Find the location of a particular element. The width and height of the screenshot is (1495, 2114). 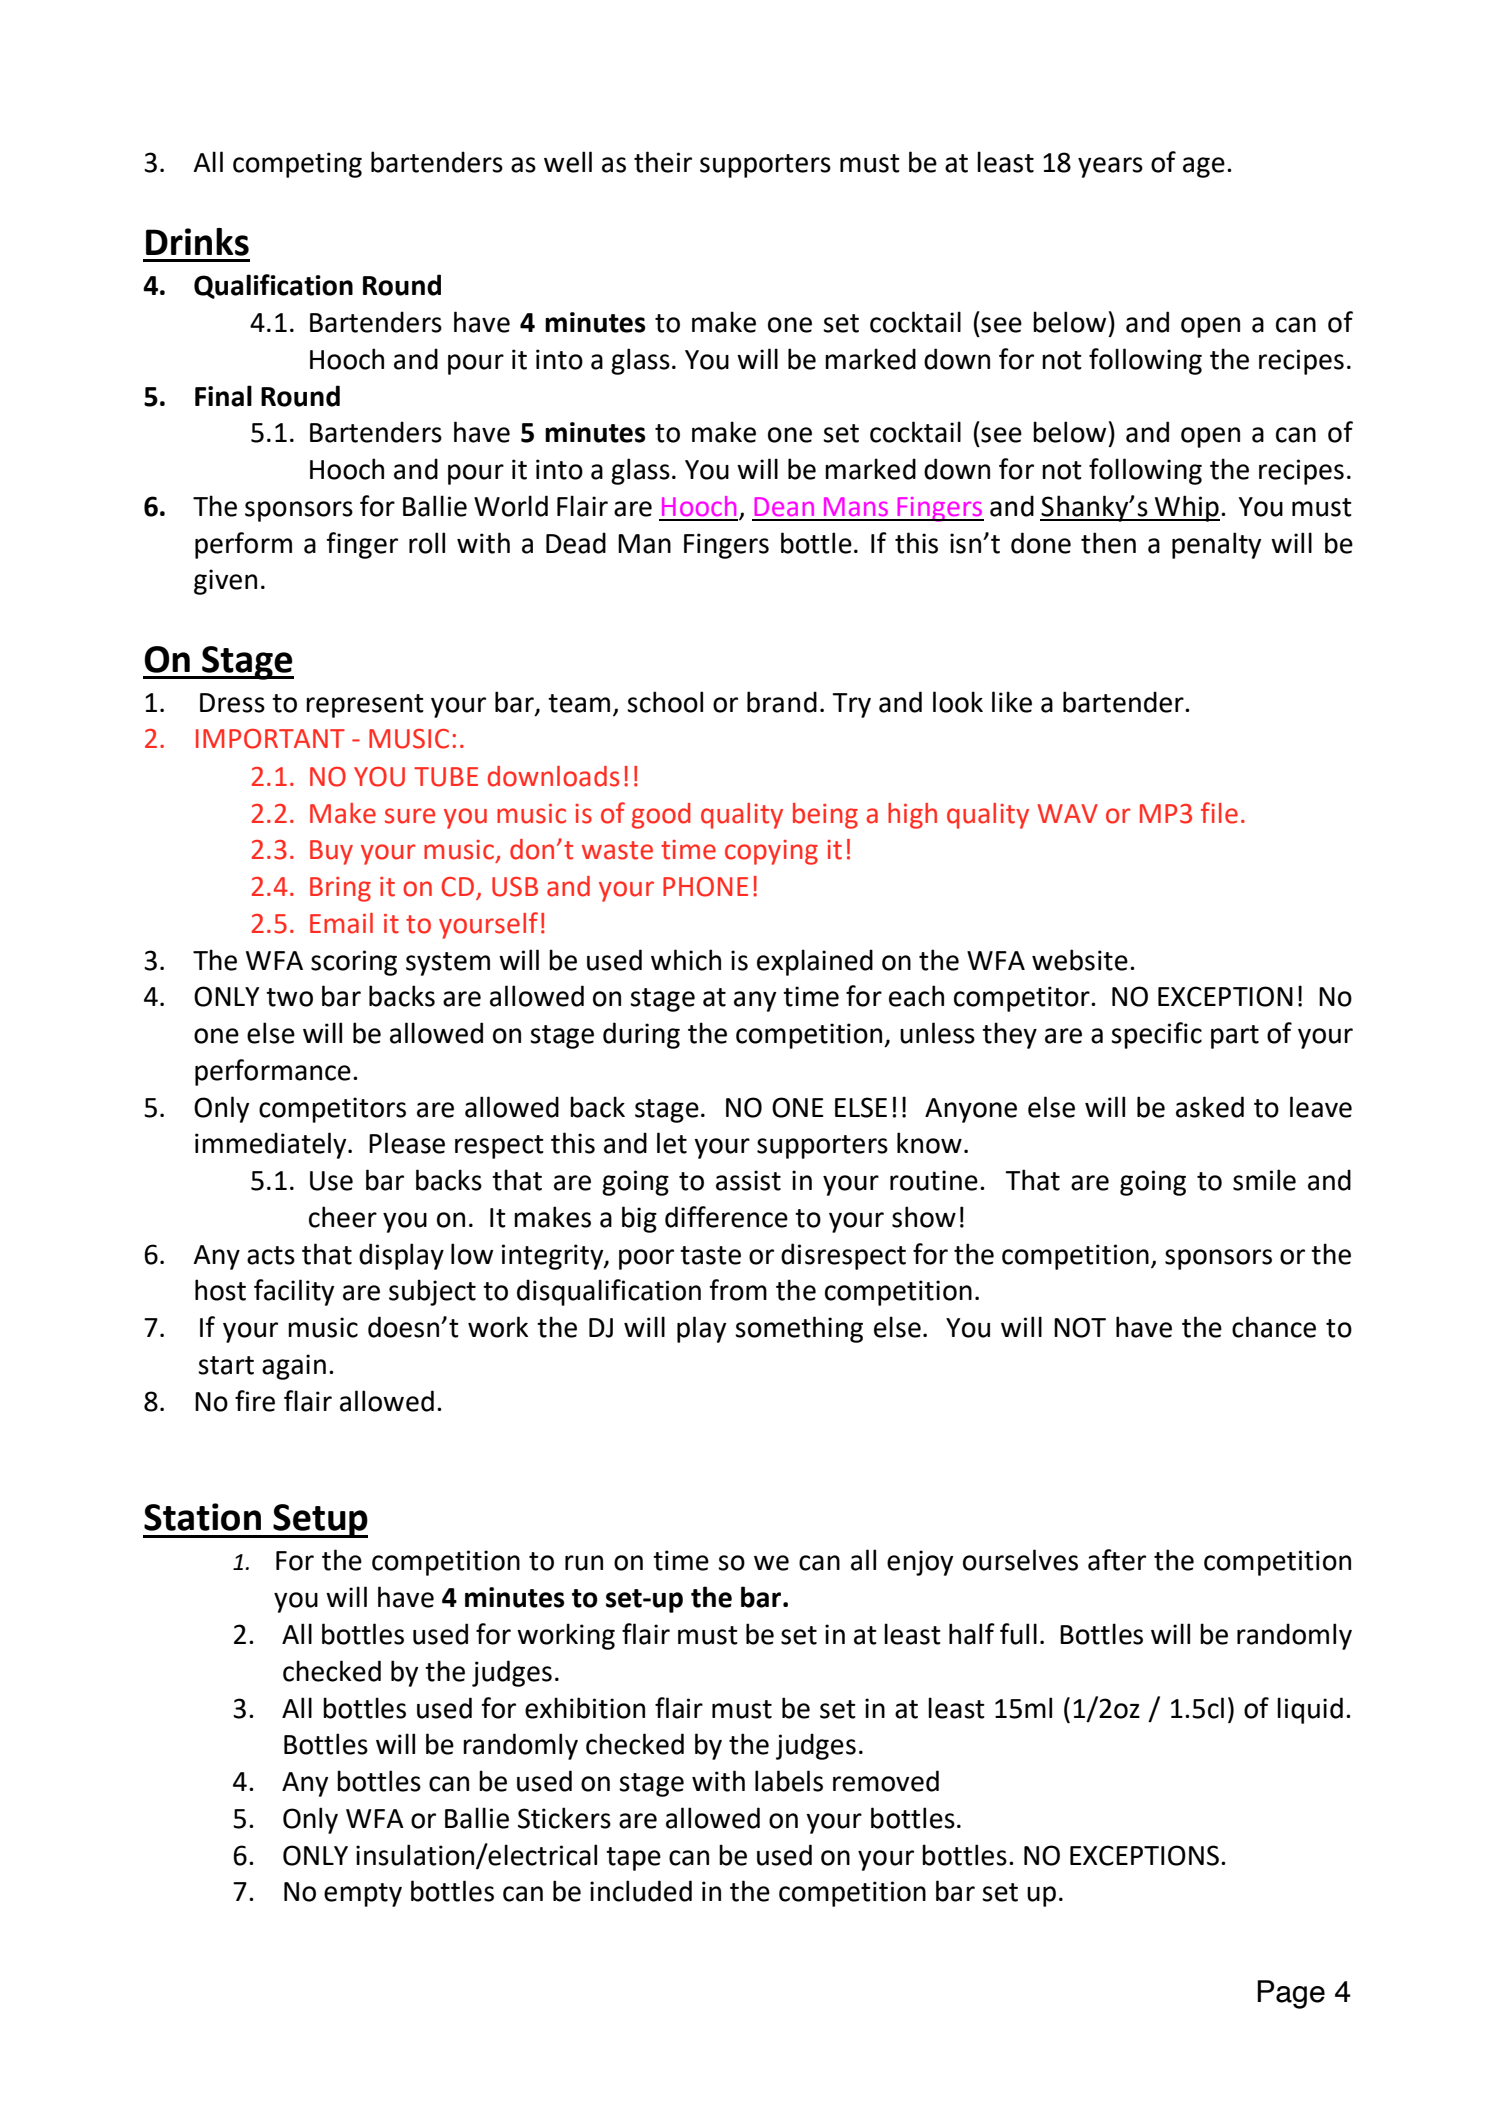

their is located at coordinates (663, 162).
